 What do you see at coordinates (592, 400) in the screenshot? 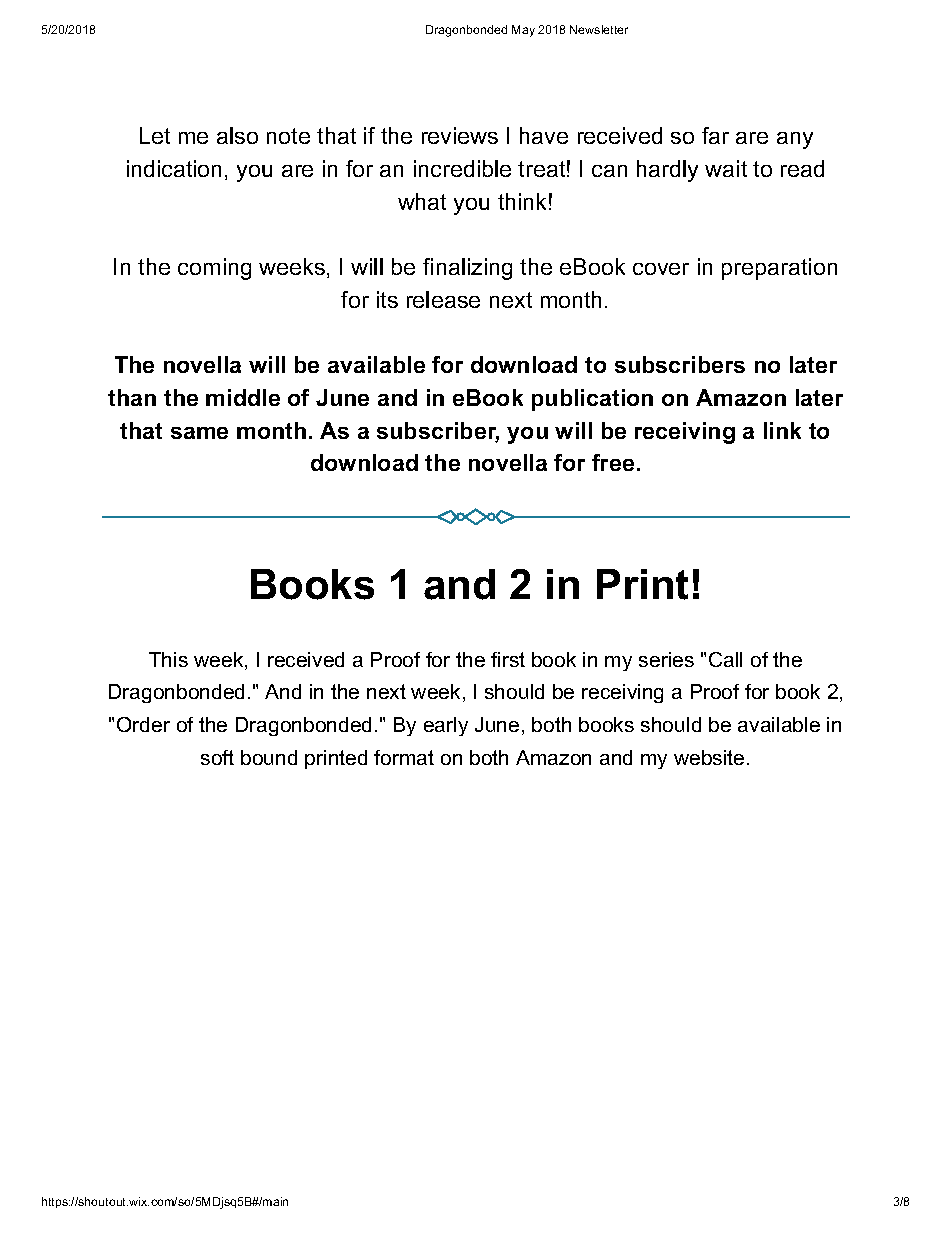
I see `publication` at bounding box center [592, 400].
